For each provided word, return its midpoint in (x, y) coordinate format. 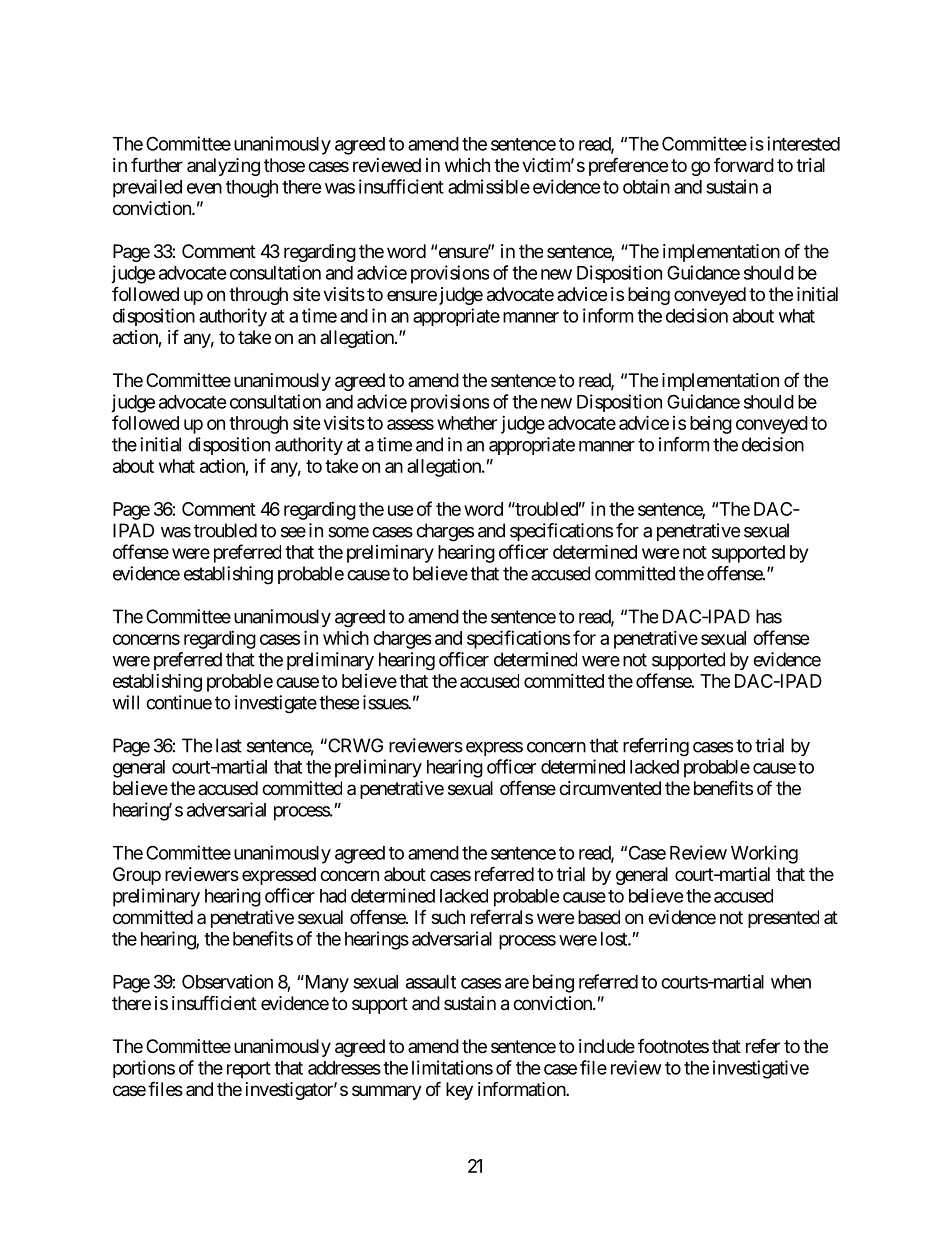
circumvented (610, 788)
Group (137, 876)
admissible (489, 186)
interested (803, 143)
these (339, 702)
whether (467, 423)
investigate (276, 704)
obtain (646, 186)
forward (744, 165)
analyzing (223, 167)
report (249, 1070)
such (448, 917)
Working (764, 854)
